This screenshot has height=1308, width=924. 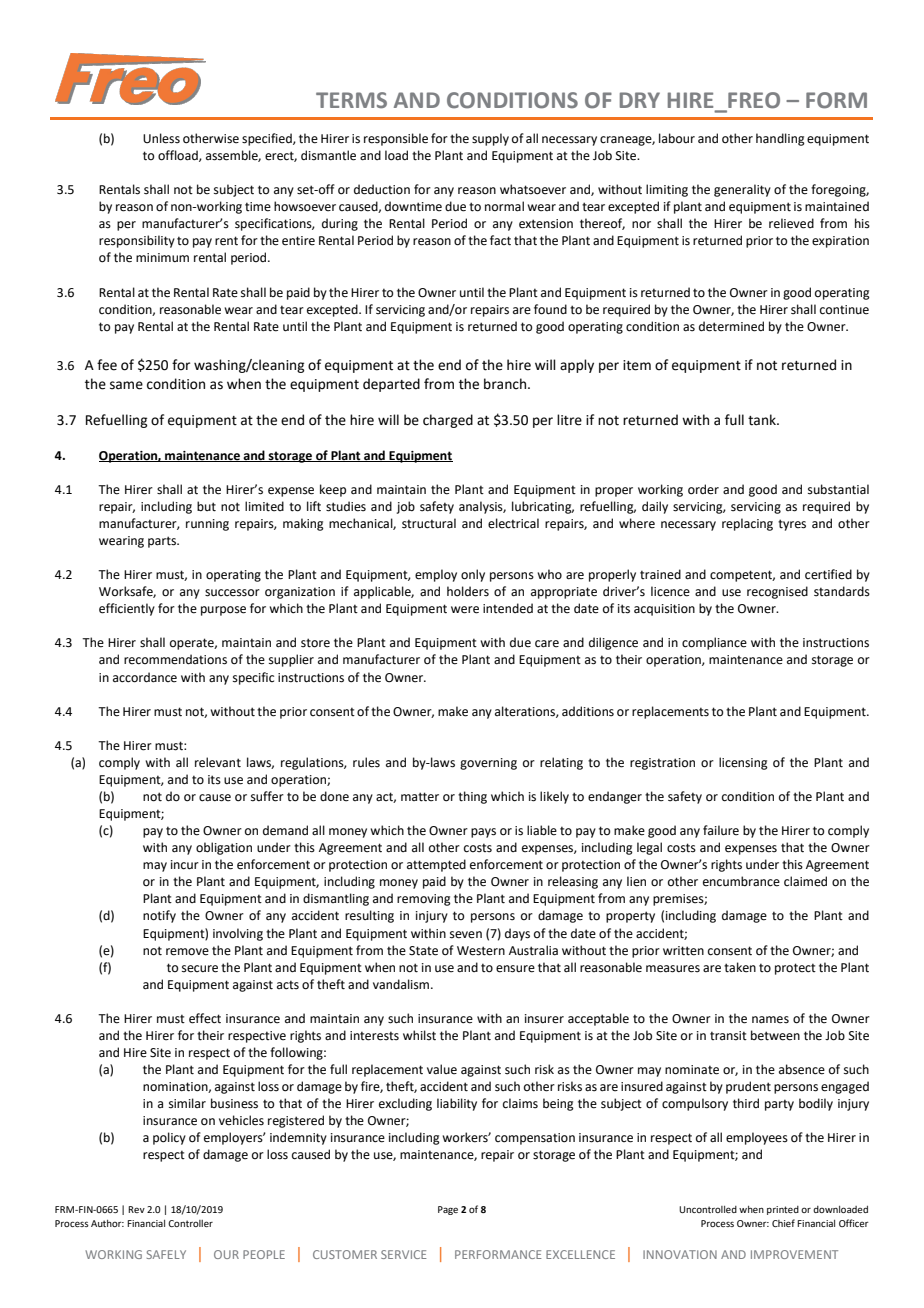 What do you see at coordinates (161, 138) in the screenshot?
I see `Unless` at bounding box center [161, 138].
